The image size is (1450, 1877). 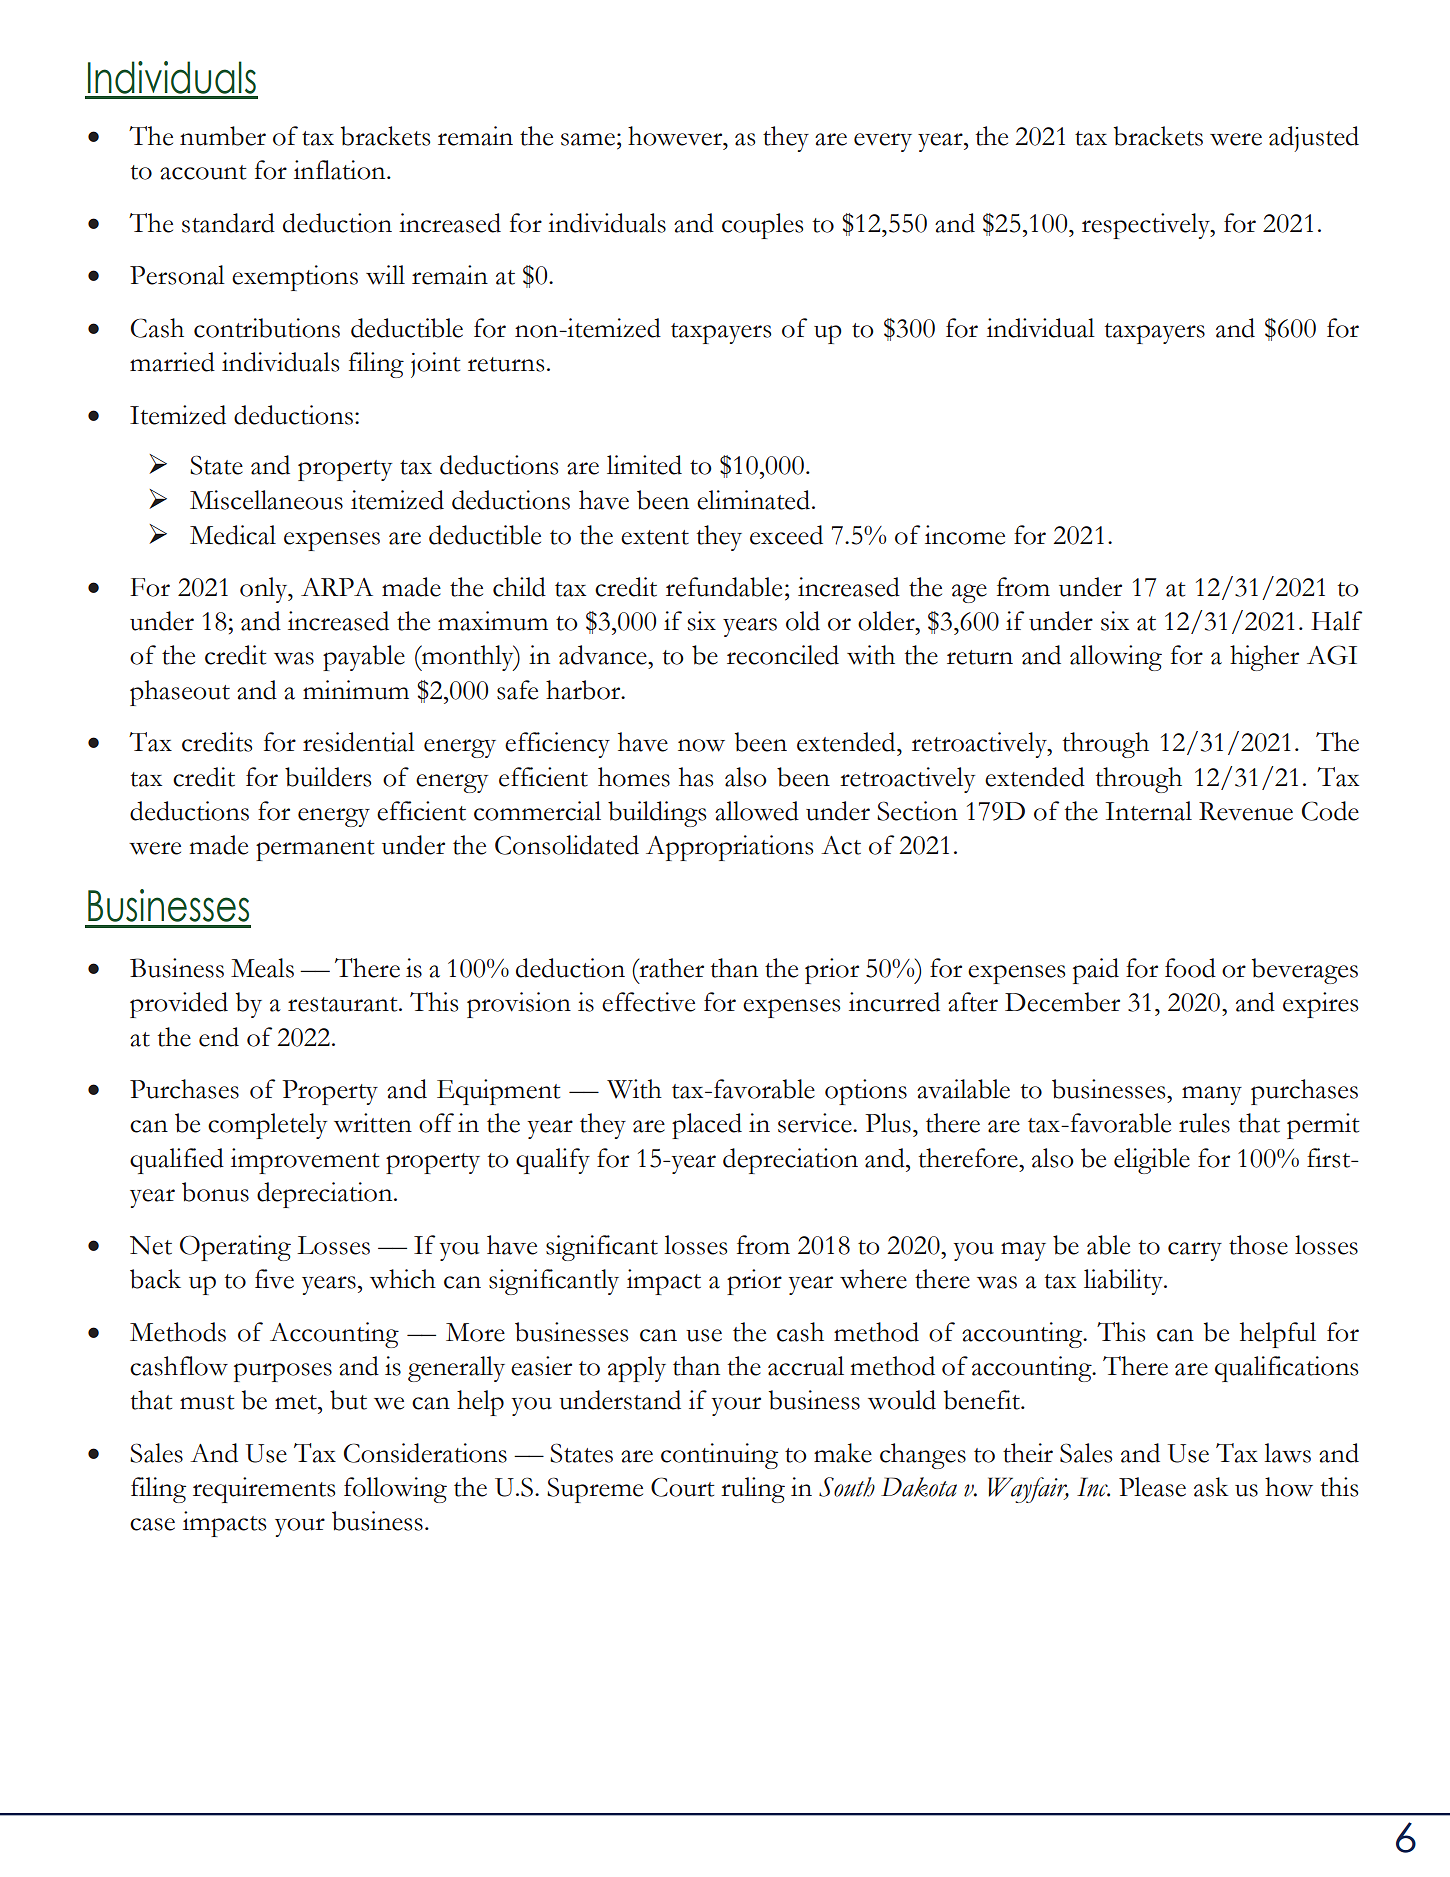 What do you see at coordinates (179, 1005) in the page?
I see `provided` at bounding box center [179, 1005].
